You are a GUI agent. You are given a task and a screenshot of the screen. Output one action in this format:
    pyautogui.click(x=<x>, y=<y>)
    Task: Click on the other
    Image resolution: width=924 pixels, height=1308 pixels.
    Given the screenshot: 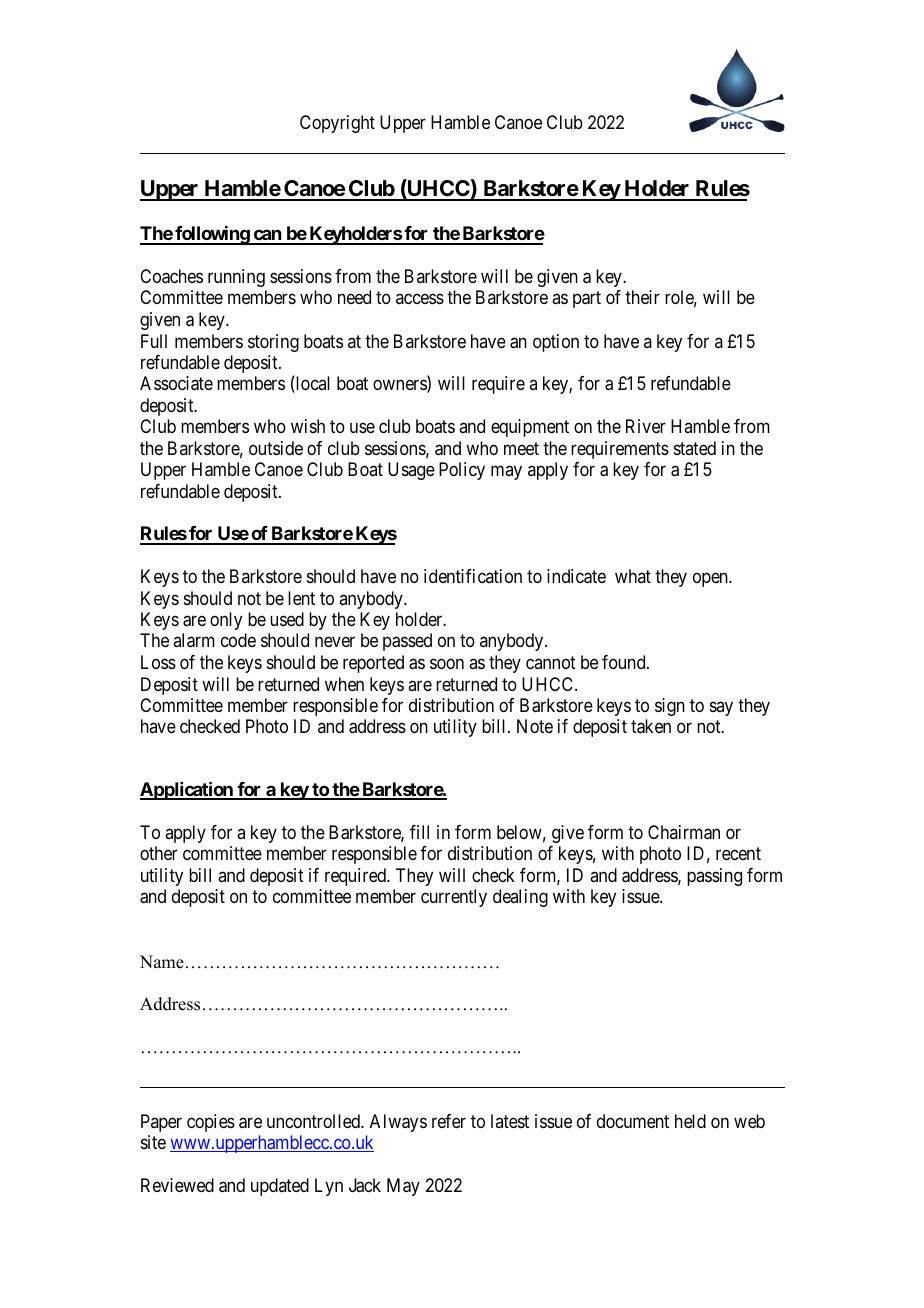 What is the action you would take?
    pyautogui.click(x=159, y=853)
